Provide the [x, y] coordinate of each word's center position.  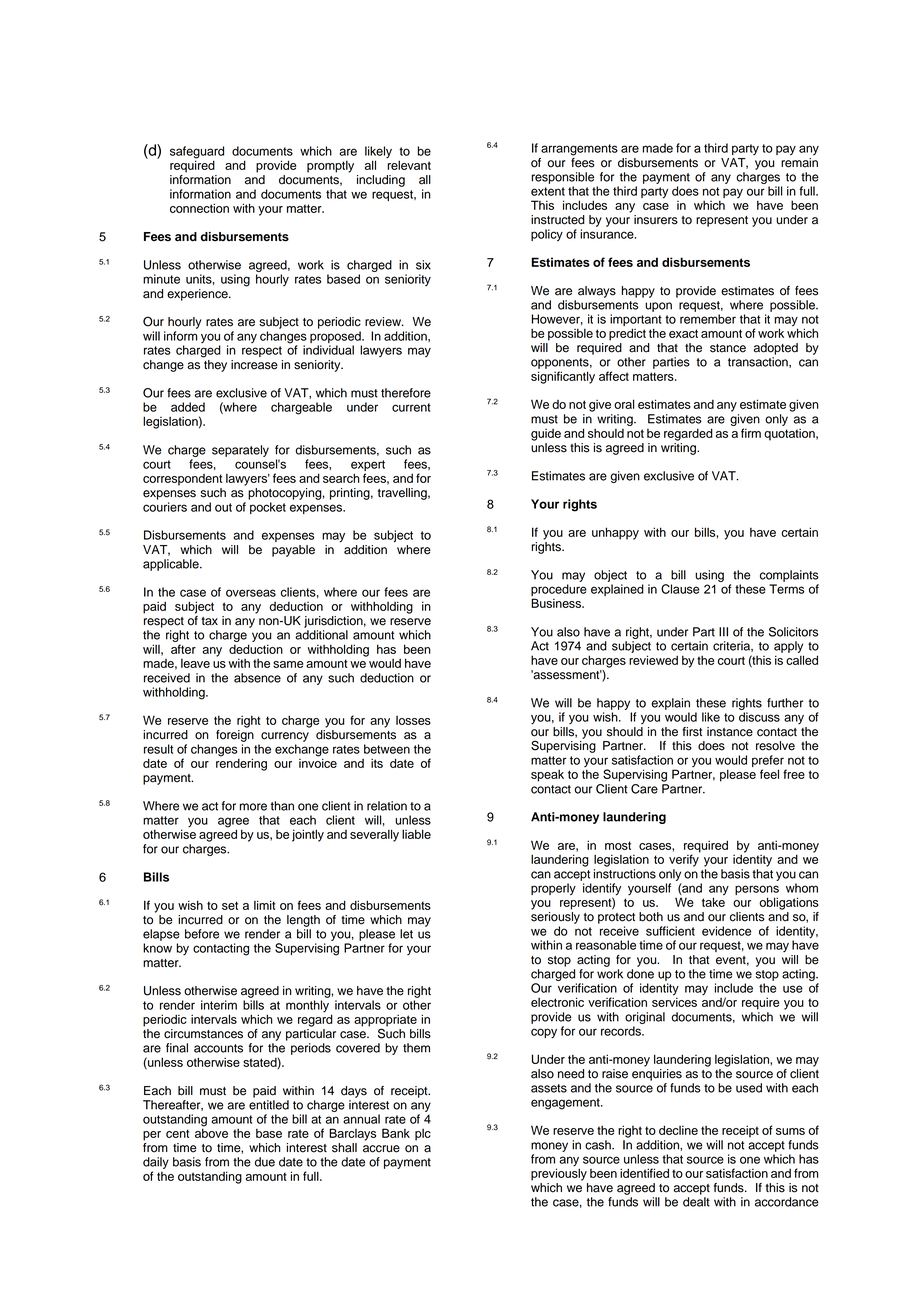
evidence [726, 931]
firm [751, 433]
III [723, 632]
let [406, 934]
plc [423, 1135]
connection [199, 208]
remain [799, 163]
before [202, 934]
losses [413, 720]
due [265, 1162]
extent [548, 191]
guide [546, 435]
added [188, 407]
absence [257, 678]
